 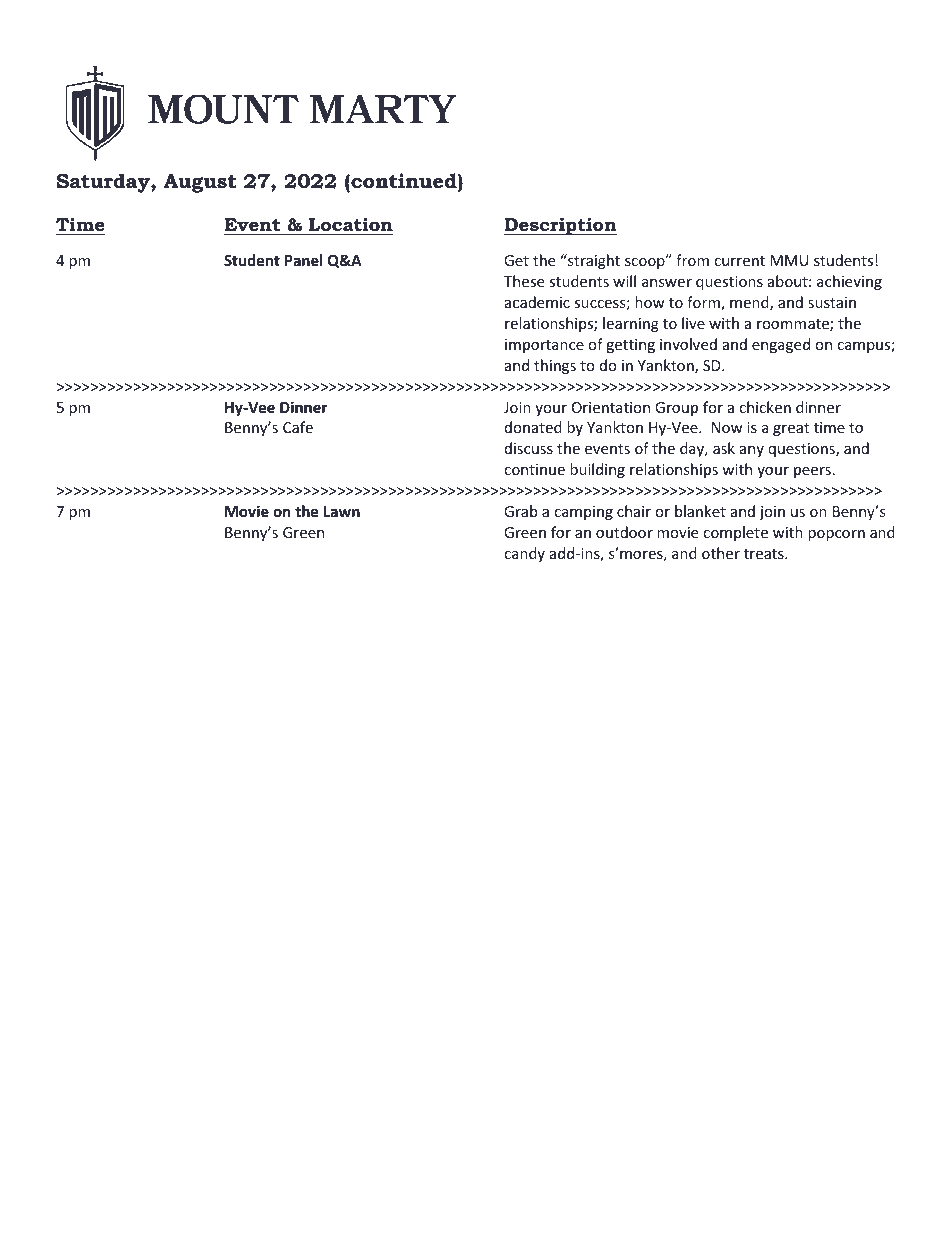 What do you see at coordinates (342, 511) in the document?
I see `Lawn` at bounding box center [342, 511].
